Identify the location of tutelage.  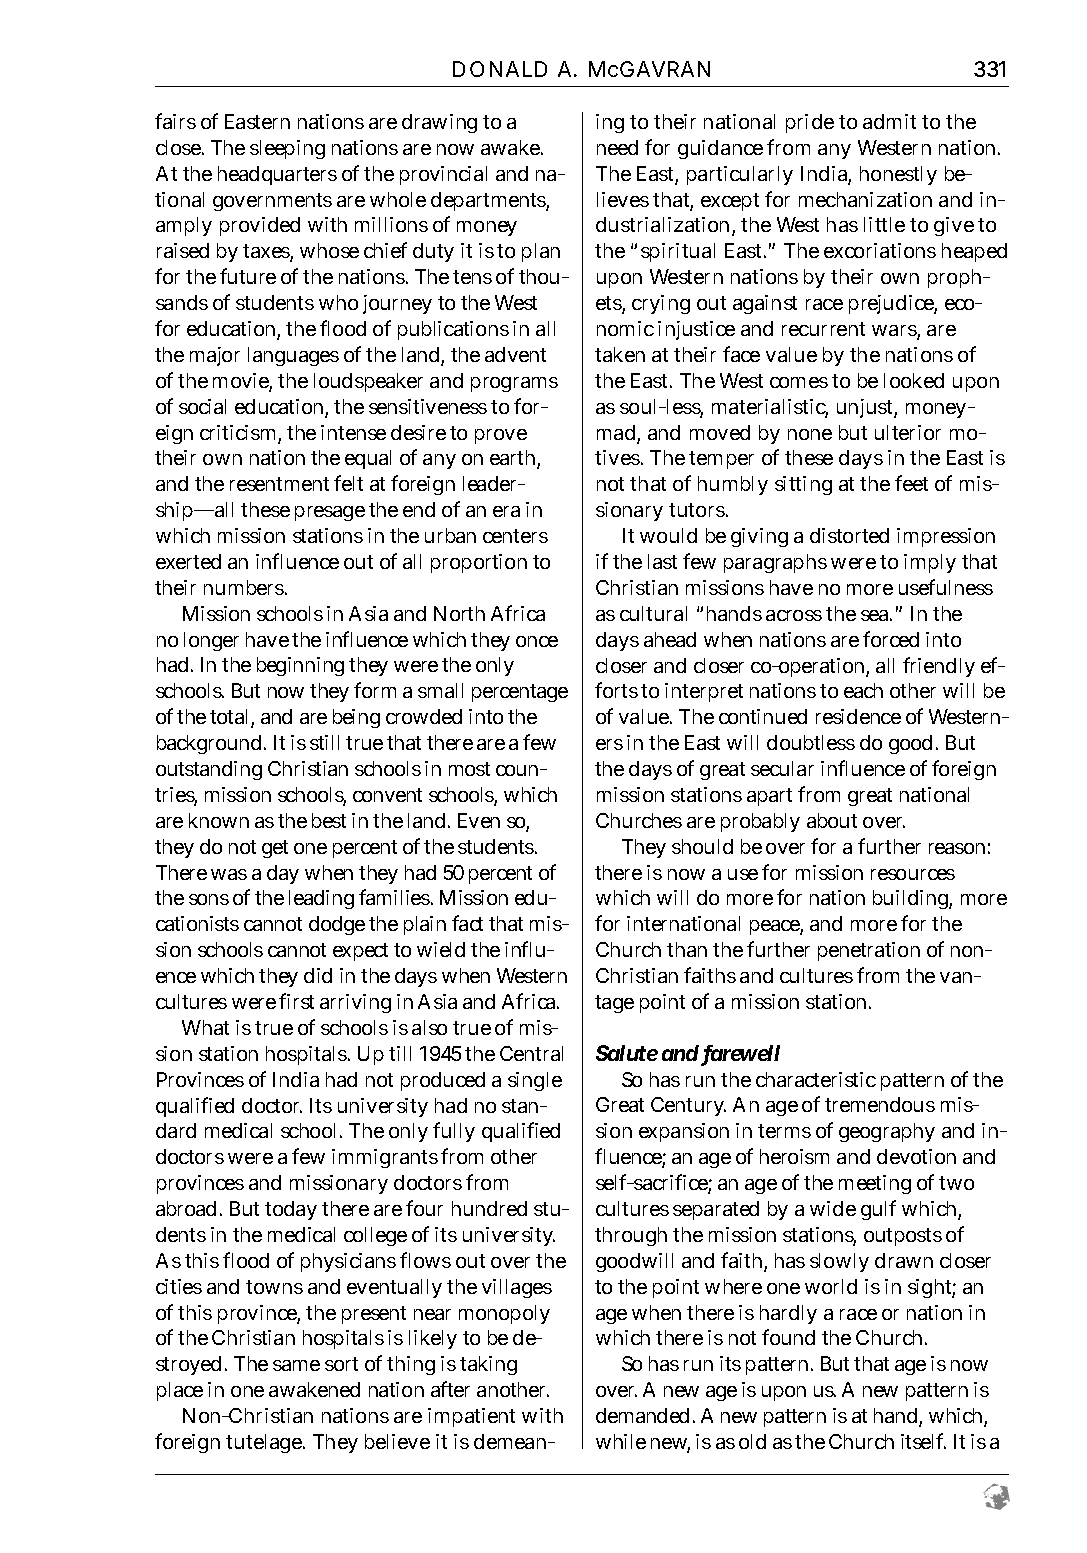
(265, 1443).
